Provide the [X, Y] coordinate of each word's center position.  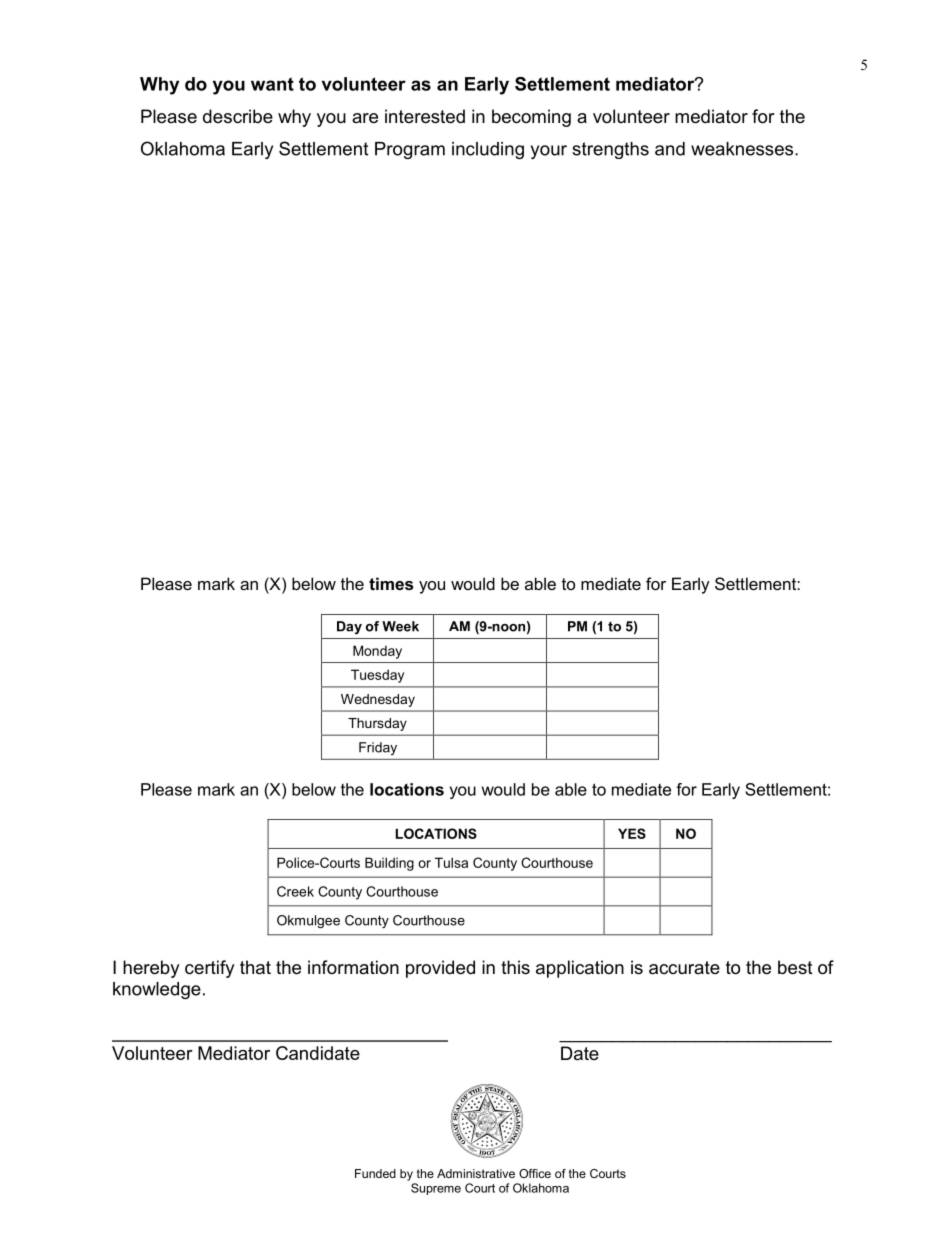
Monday [377, 652]
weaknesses [743, 149]
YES [632, 833]
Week [400, 626]
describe [238, 116]
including [488, 150]
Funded [375, 1173]
